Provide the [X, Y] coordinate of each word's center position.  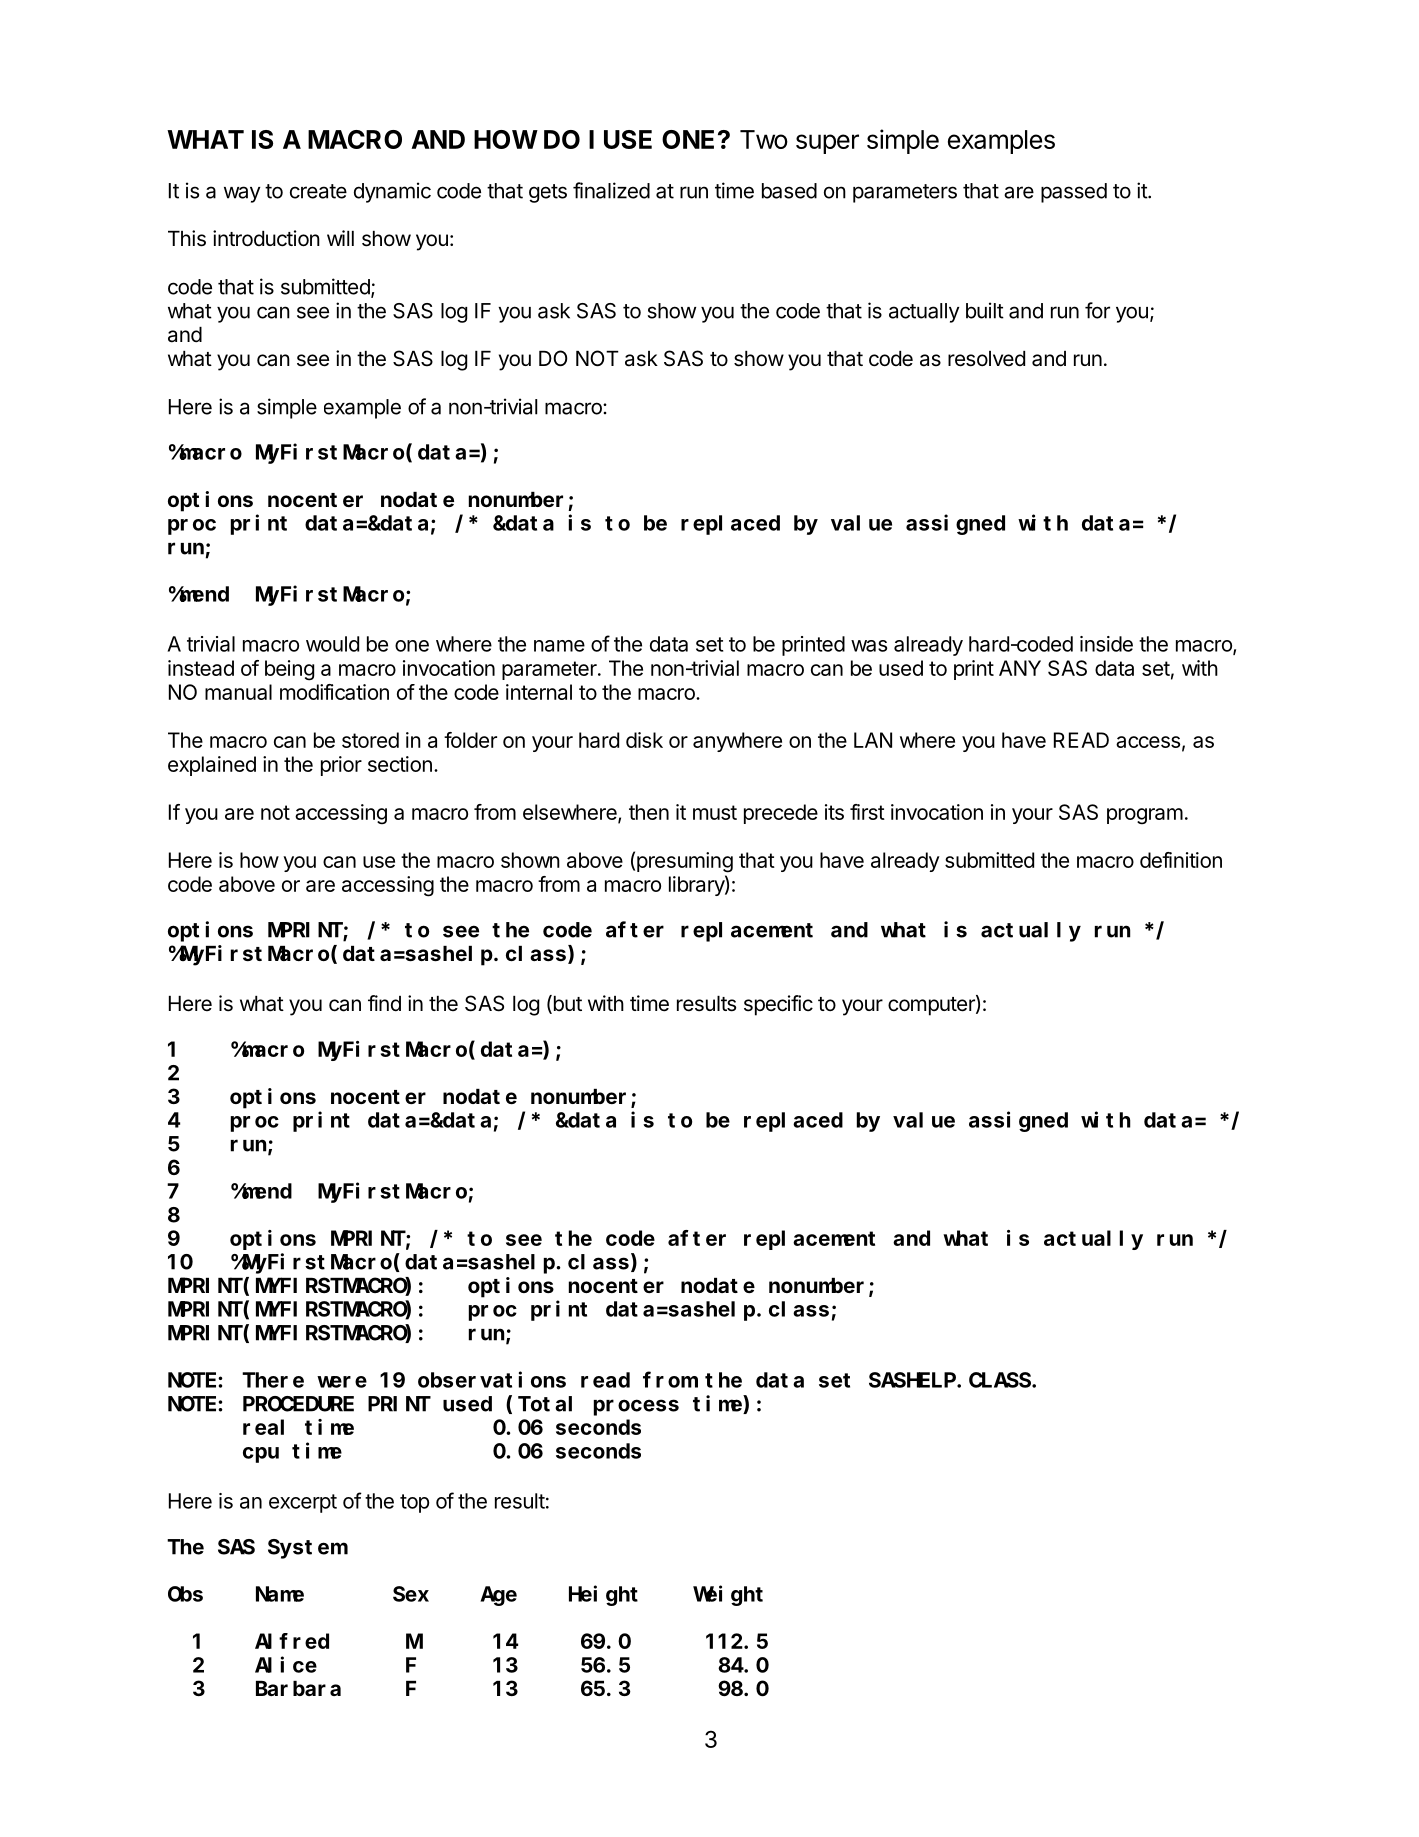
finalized [611, 190]
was [869, 646]
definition [1181, 860]
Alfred [292, 1641]
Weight [728, 1595]
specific [778, 1005]
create [318, 191]
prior [341, 766]
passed [1074, 193]
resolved [986, 359]
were [342, 1382]
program [1145, 816]
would [332, 644]
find [384, 1003]
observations [492, 1379]
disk [644, 740]
